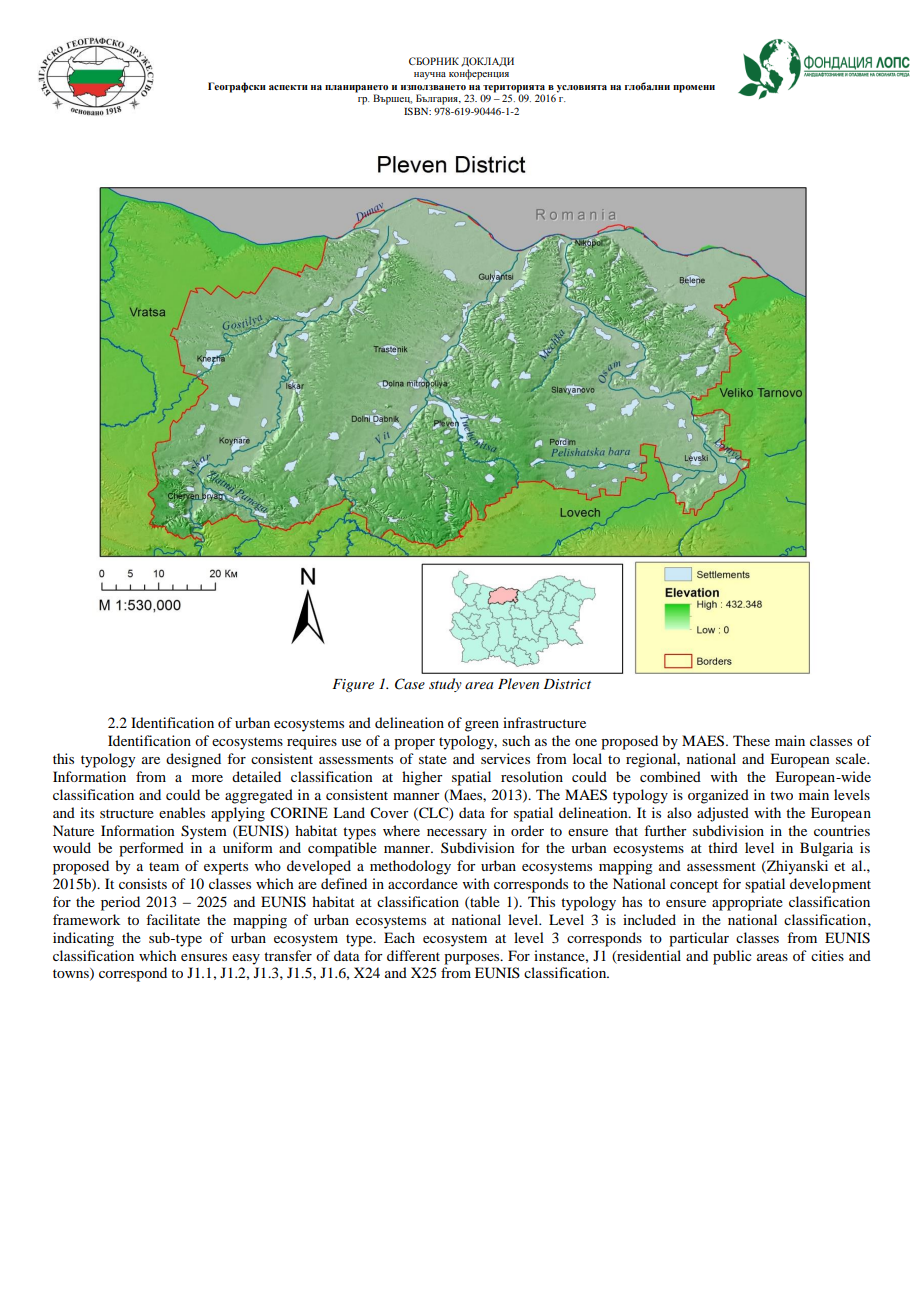  What do you see at coordinates (151, 849) in the page?
I see `performed` at bounding box center [151, 849].
